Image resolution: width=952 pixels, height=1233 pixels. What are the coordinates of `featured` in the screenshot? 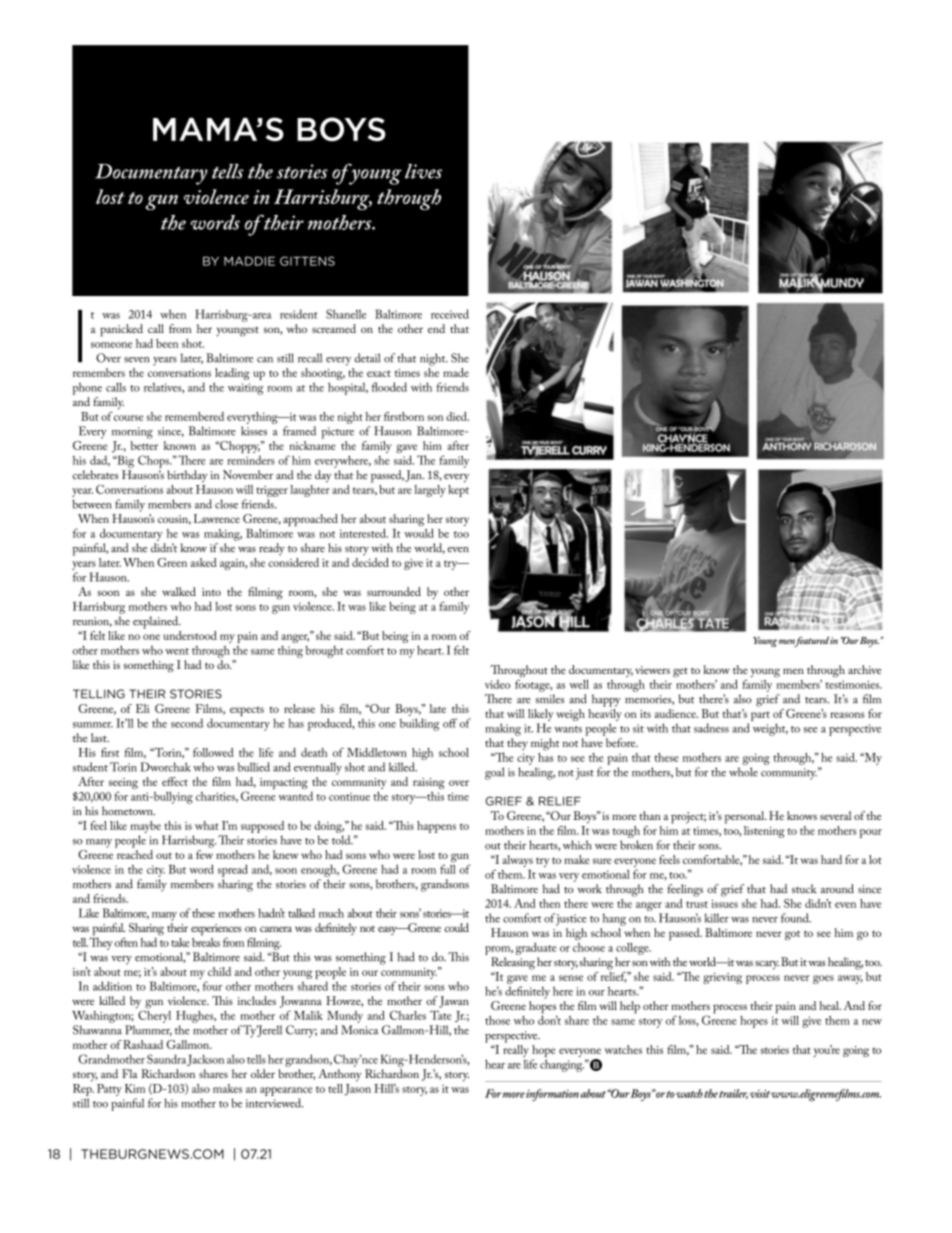 It's located at (810, 642).
